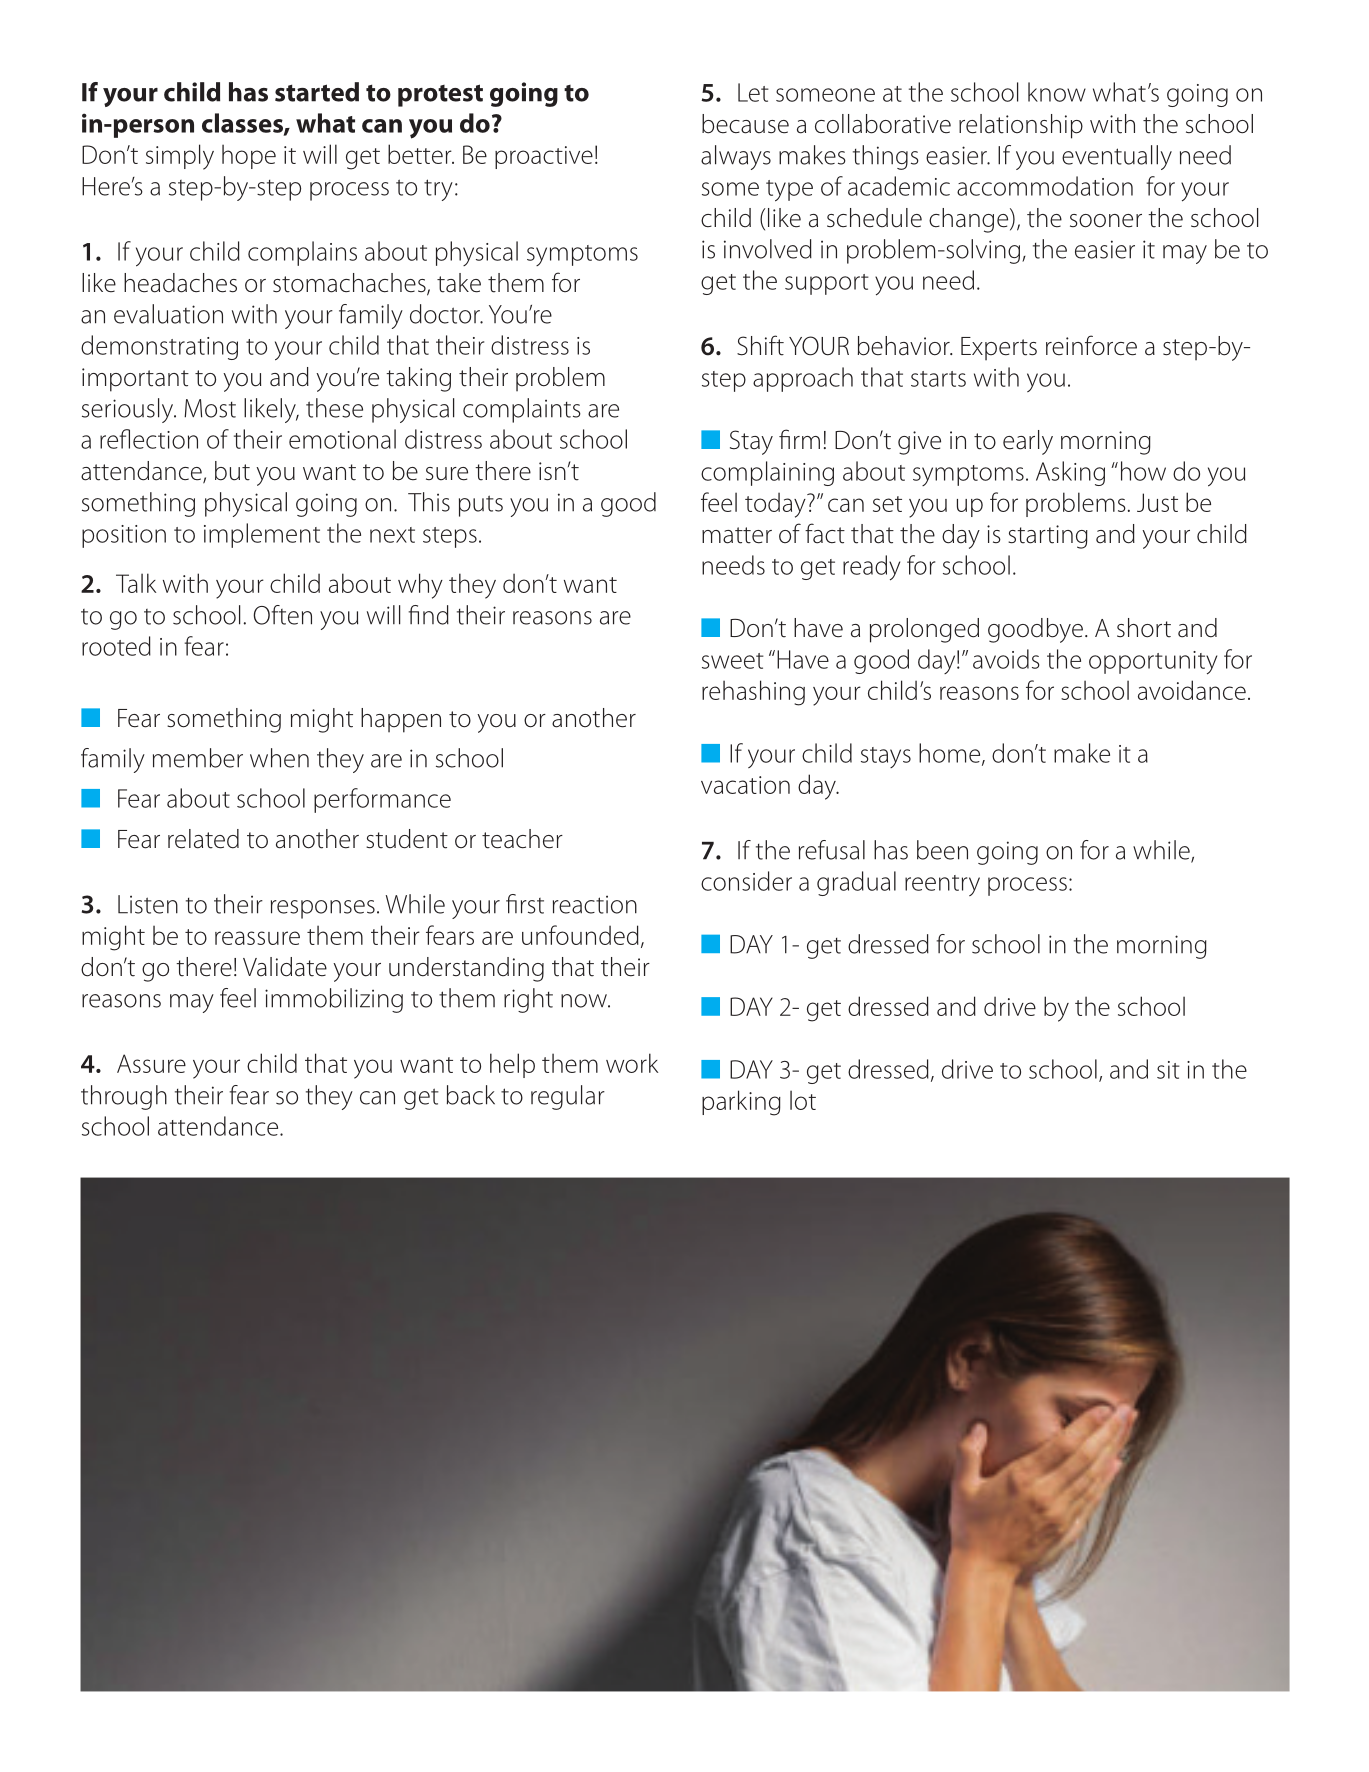 This page has width=1369, height=1772. Describe the element at coordinates (124, 1097) in the page. I see `through` at that location.
